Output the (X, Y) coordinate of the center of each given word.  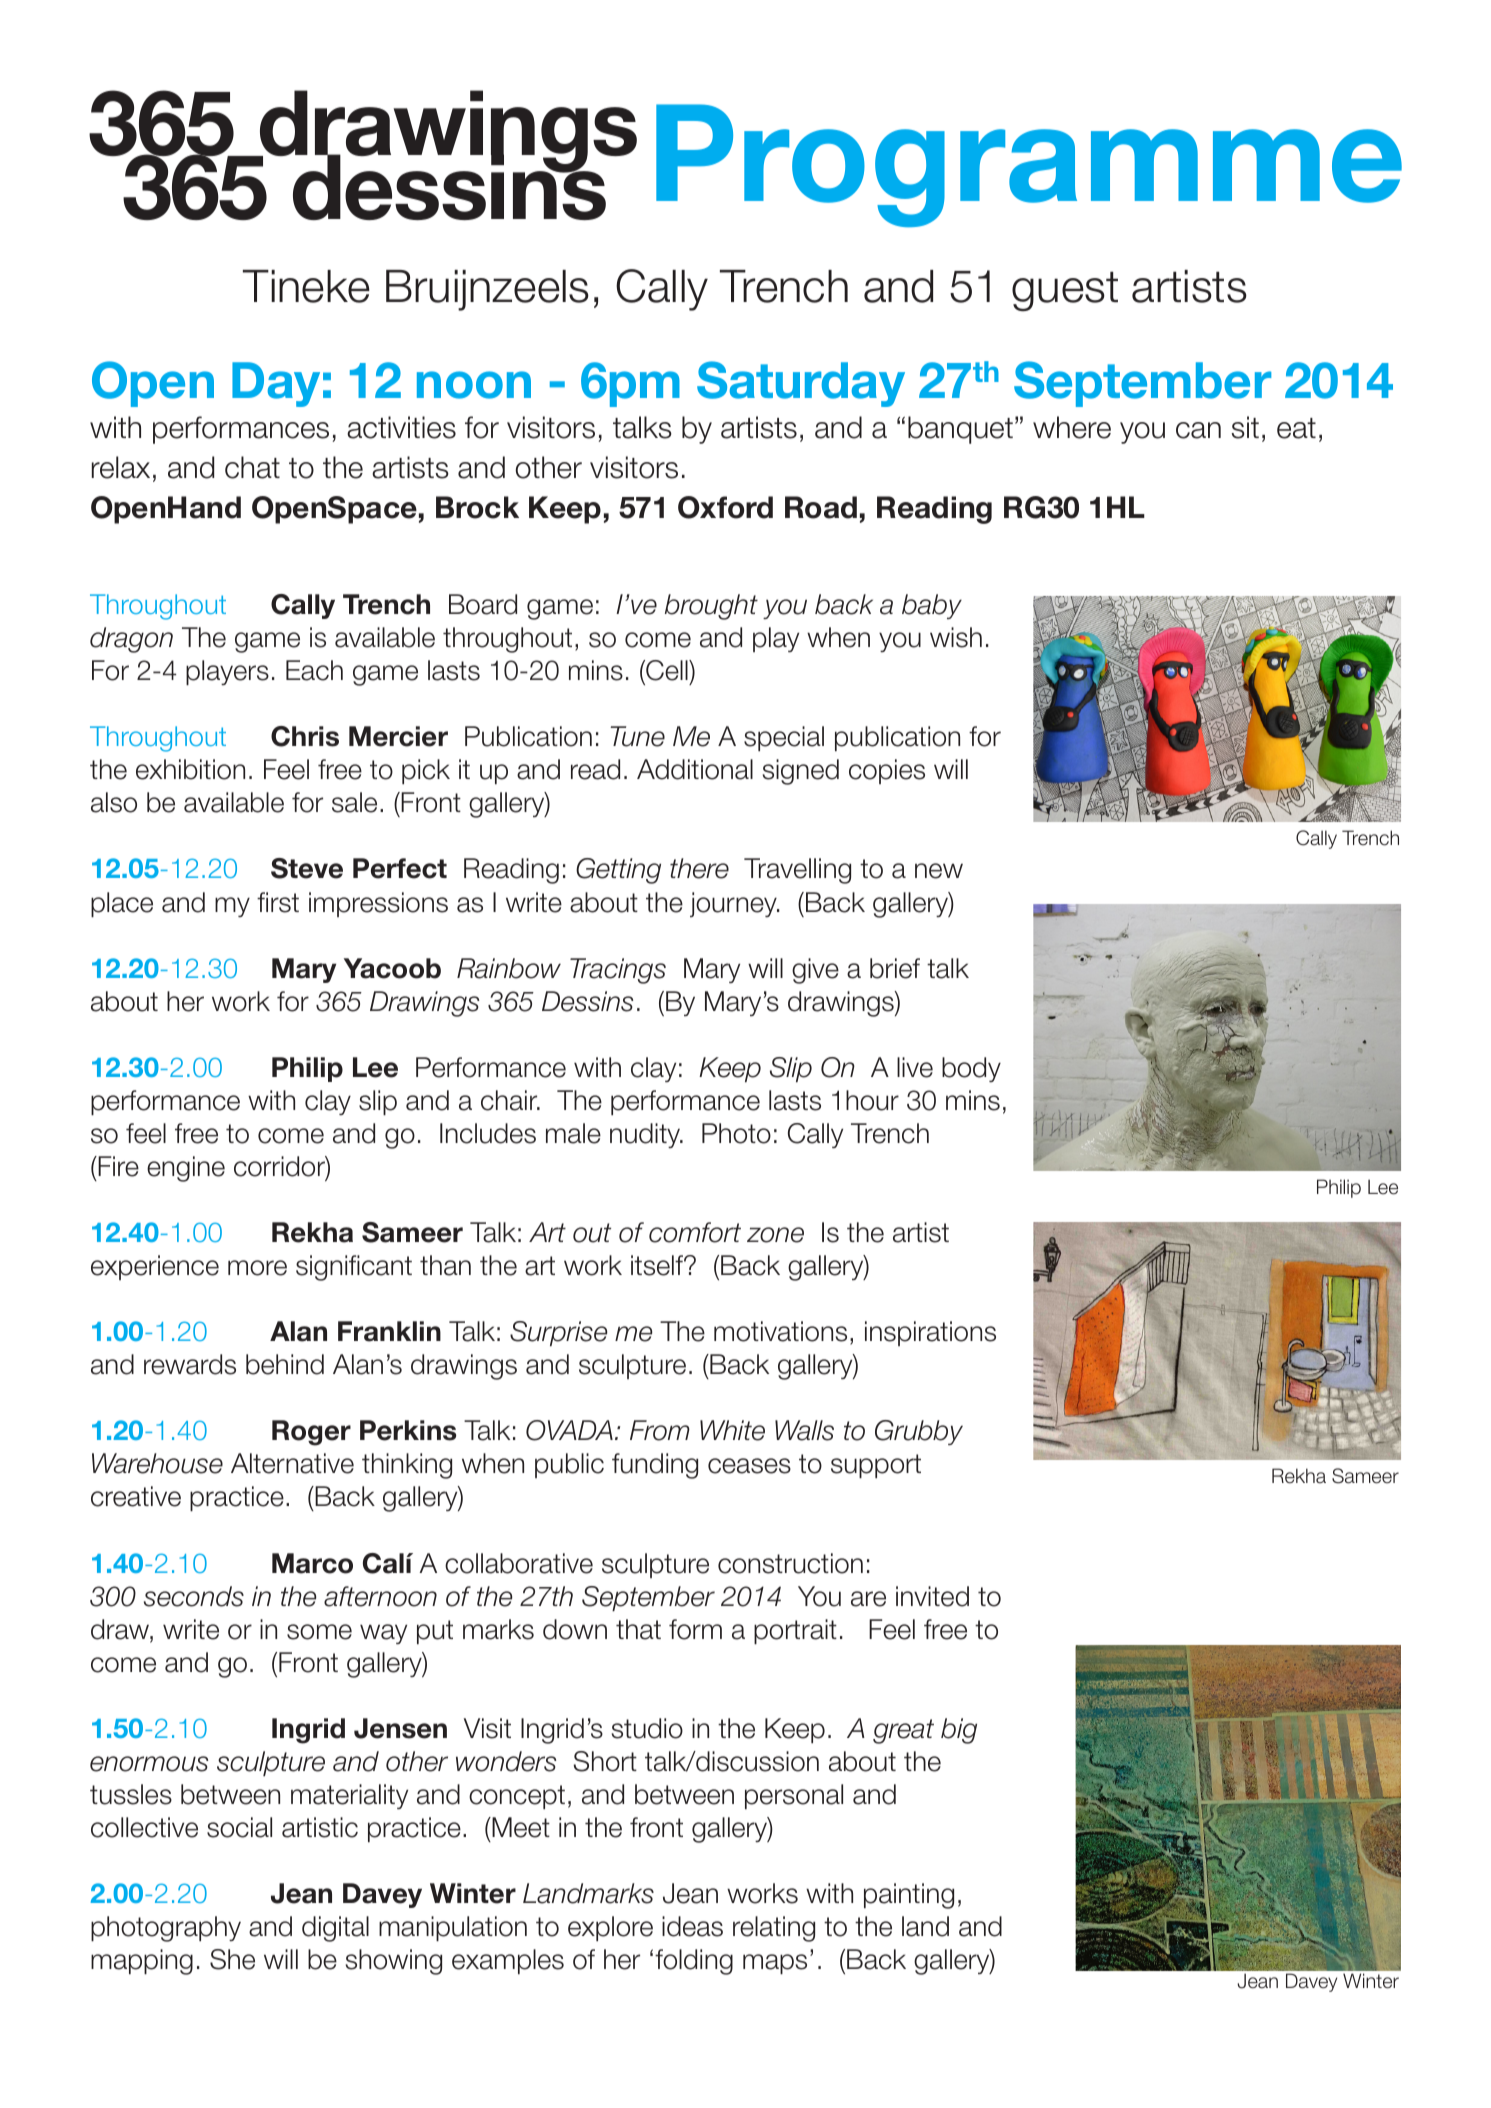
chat (252, 467)
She (232, 1959)
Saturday (801, 384)
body (971, 1069)
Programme (1029, 165)
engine (186, 1169)
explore (610, 1928)
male (573, 1133)
